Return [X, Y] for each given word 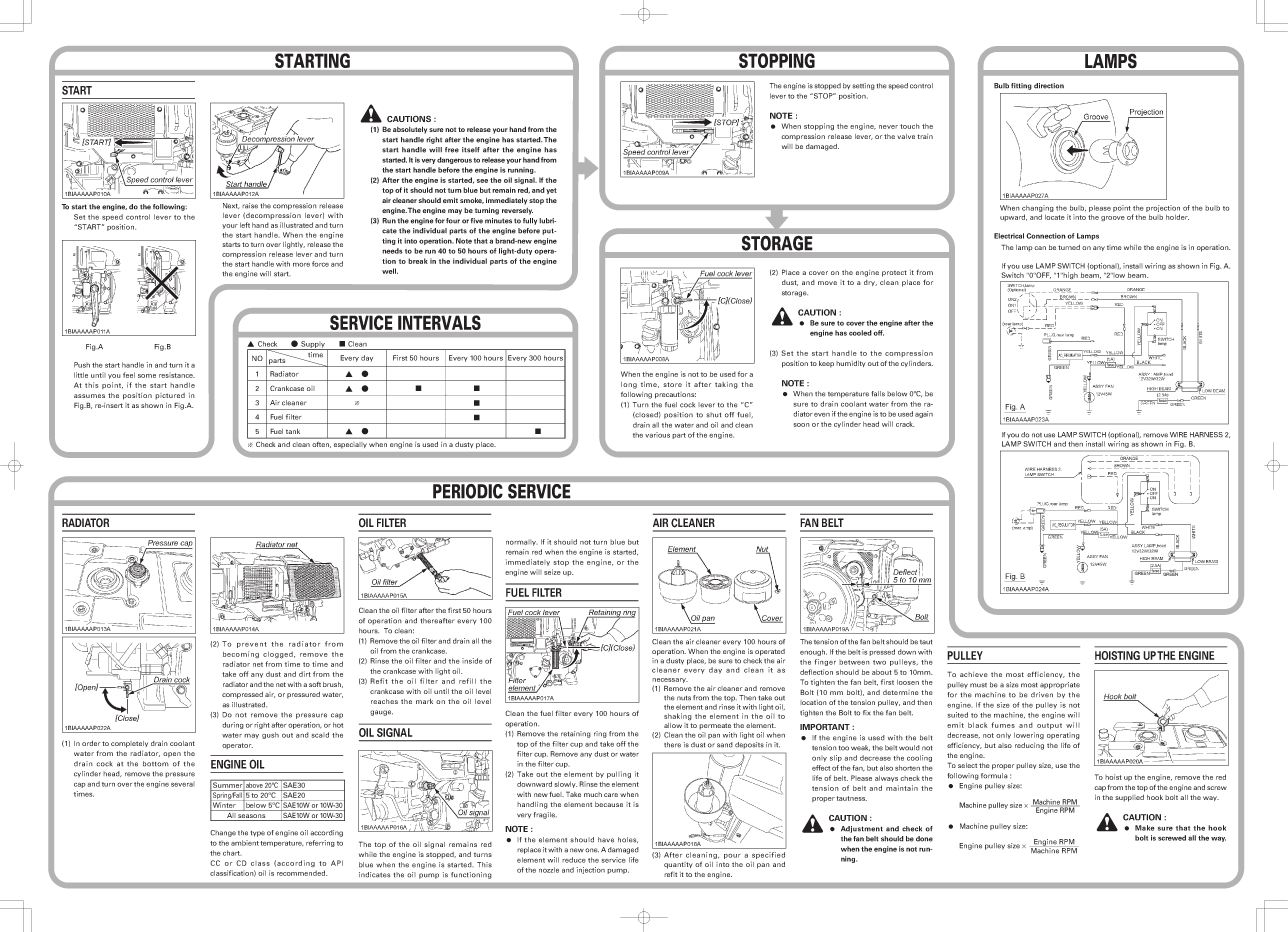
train [925, 136]
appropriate [1060, 685]
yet [551, 191]
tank [293, 431]
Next [231, 206]
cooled [860, 333]
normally [522, 543]
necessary [670, 682]
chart [232, 853]
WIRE [1178, 435]
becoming [241, 654]
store [672, 384]
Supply [313, 345]
